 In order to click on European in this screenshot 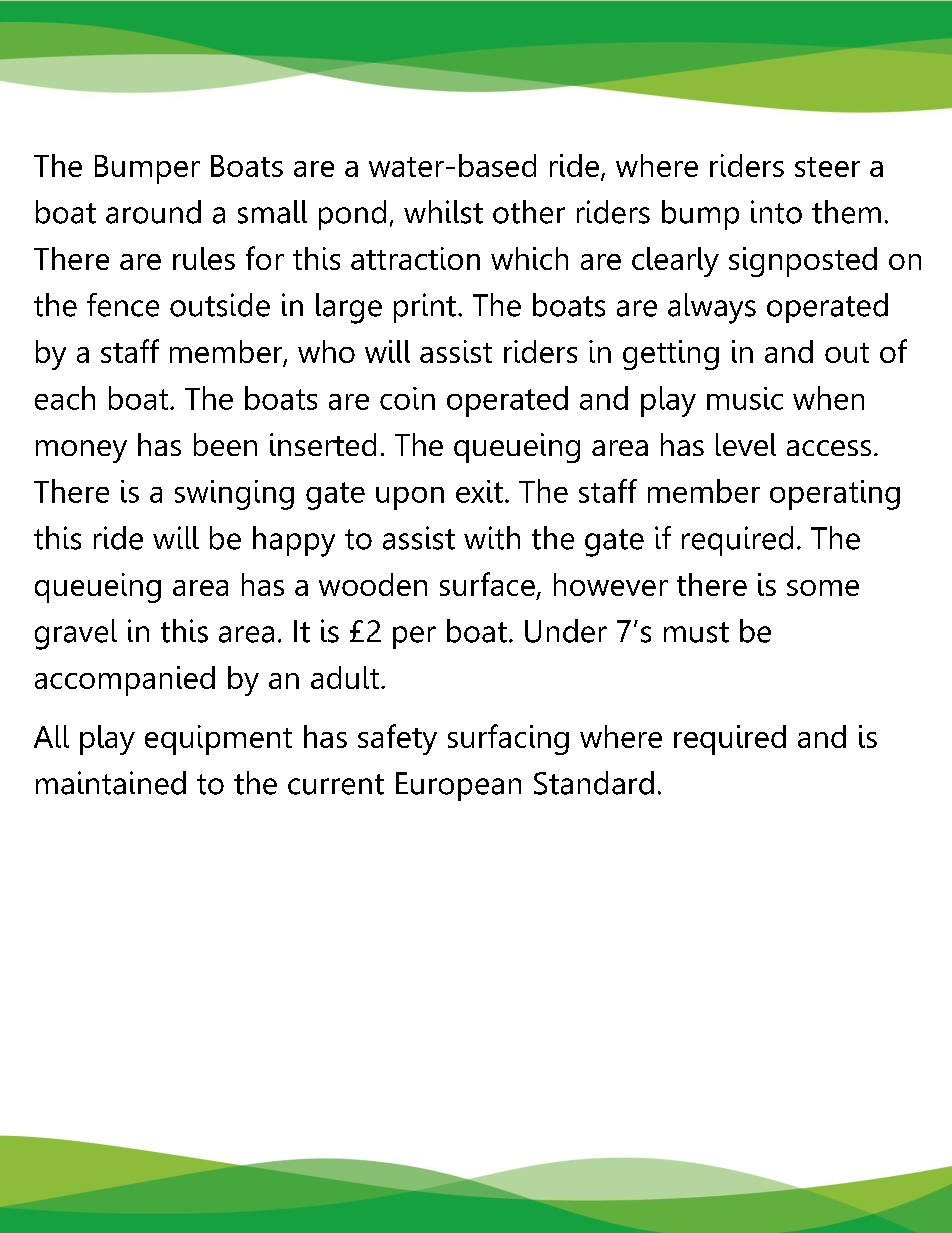, I will do `click(458, 786)`.
